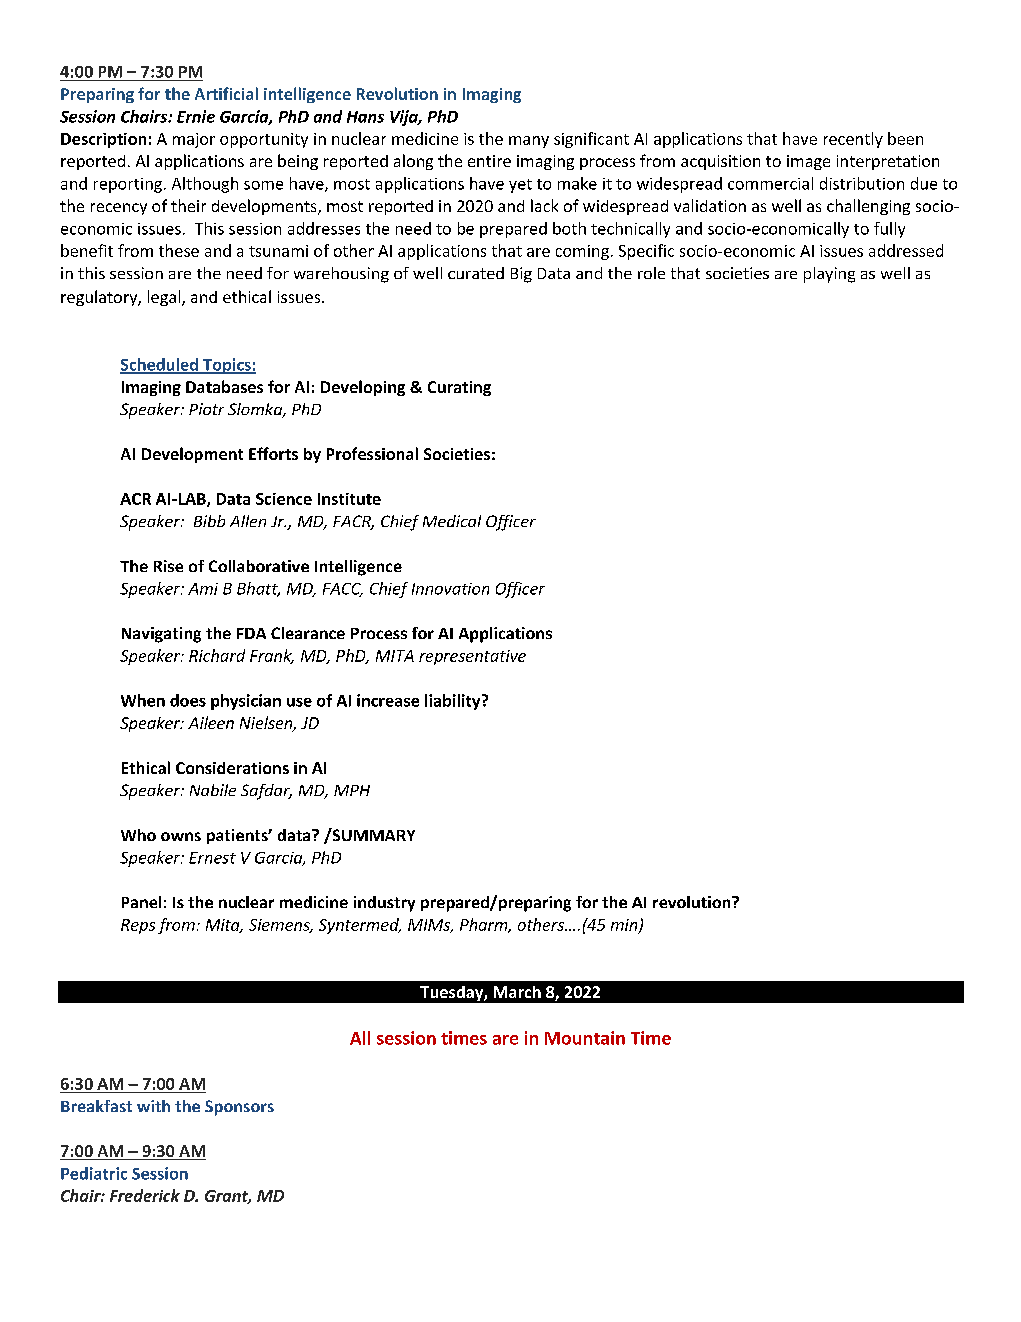 Image resolution: width=1021 pixels, height=1322 pixels. I want to click on Scheduled, so click(160, 365).
